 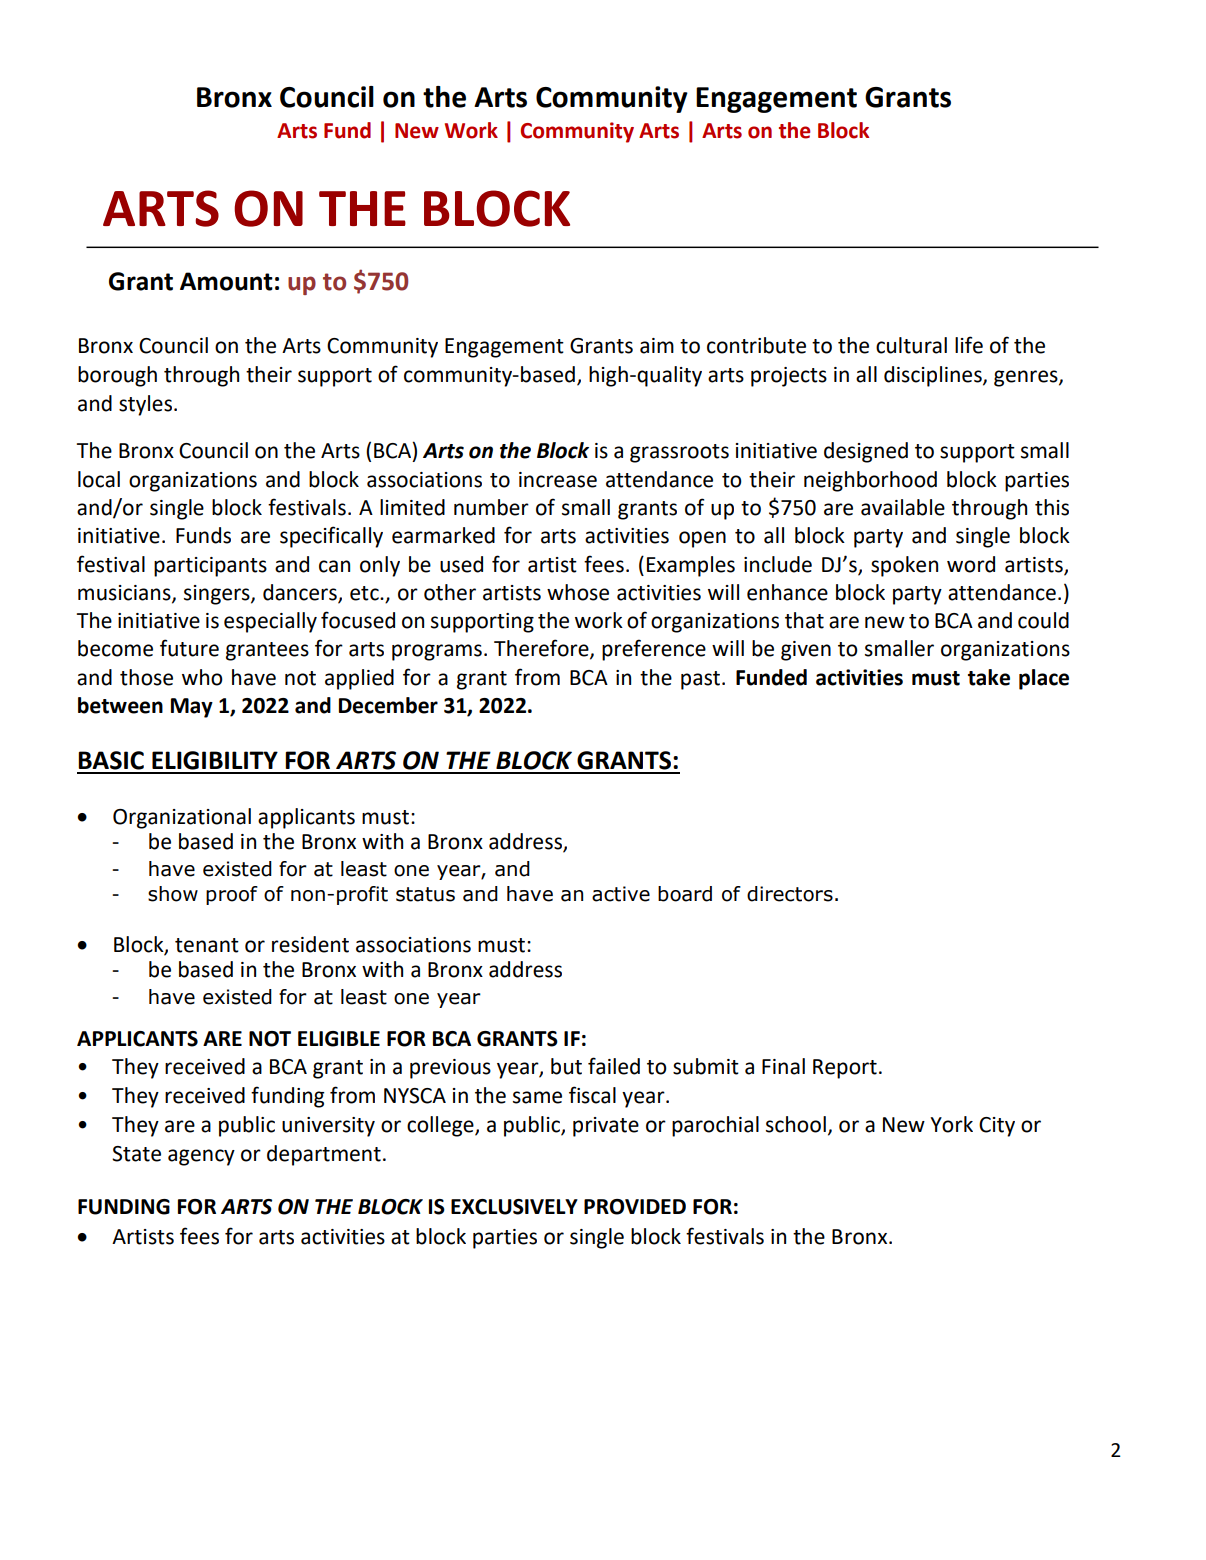 What do you see at coordinates (201, 1157) in the page?
I see `agency` at bounding box center [201, 1157].
